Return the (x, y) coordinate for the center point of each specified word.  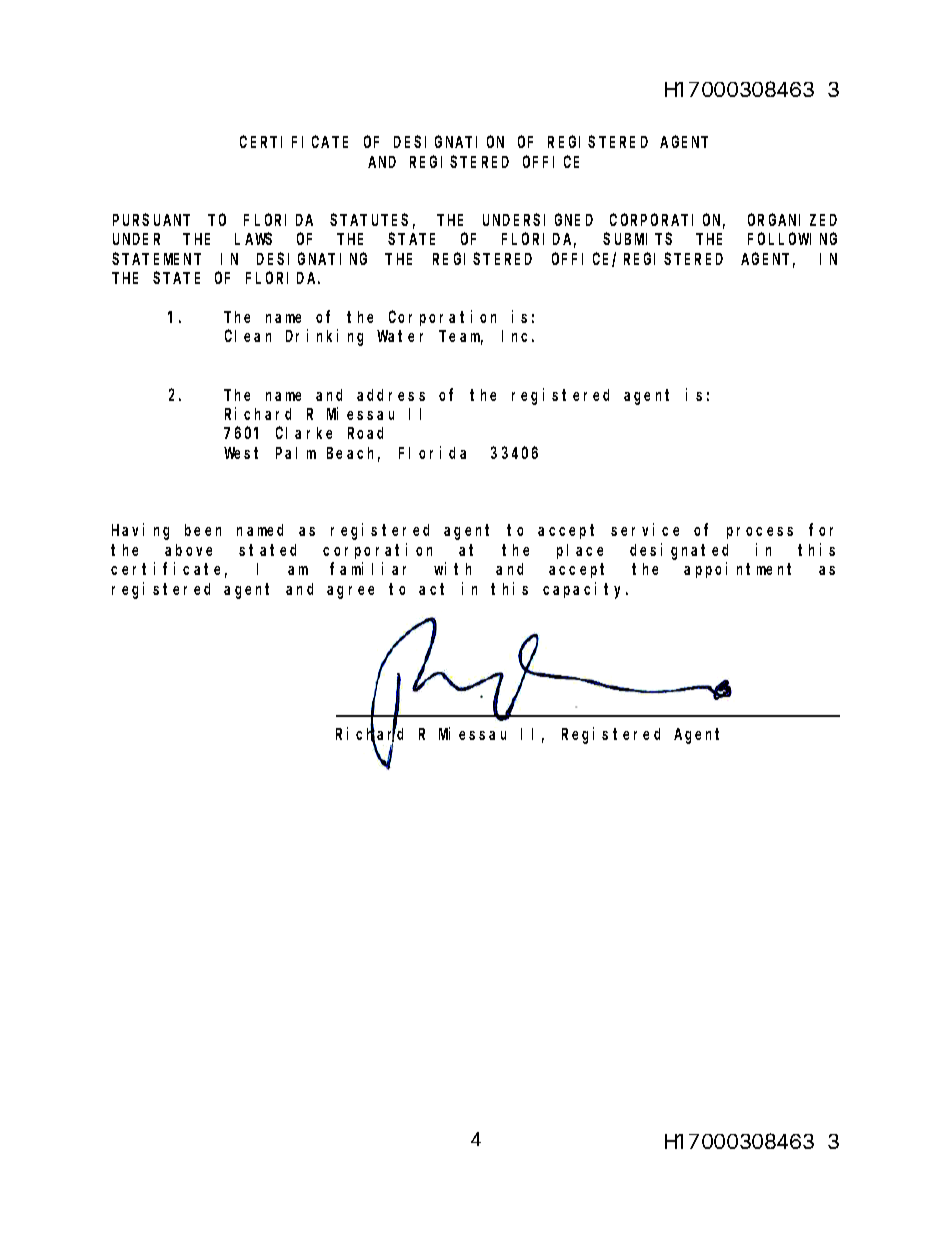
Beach (353, 454)
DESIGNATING (312, 259)
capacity (585, 590)
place (580, 551)
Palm (296, 453)
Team (461, 338)
